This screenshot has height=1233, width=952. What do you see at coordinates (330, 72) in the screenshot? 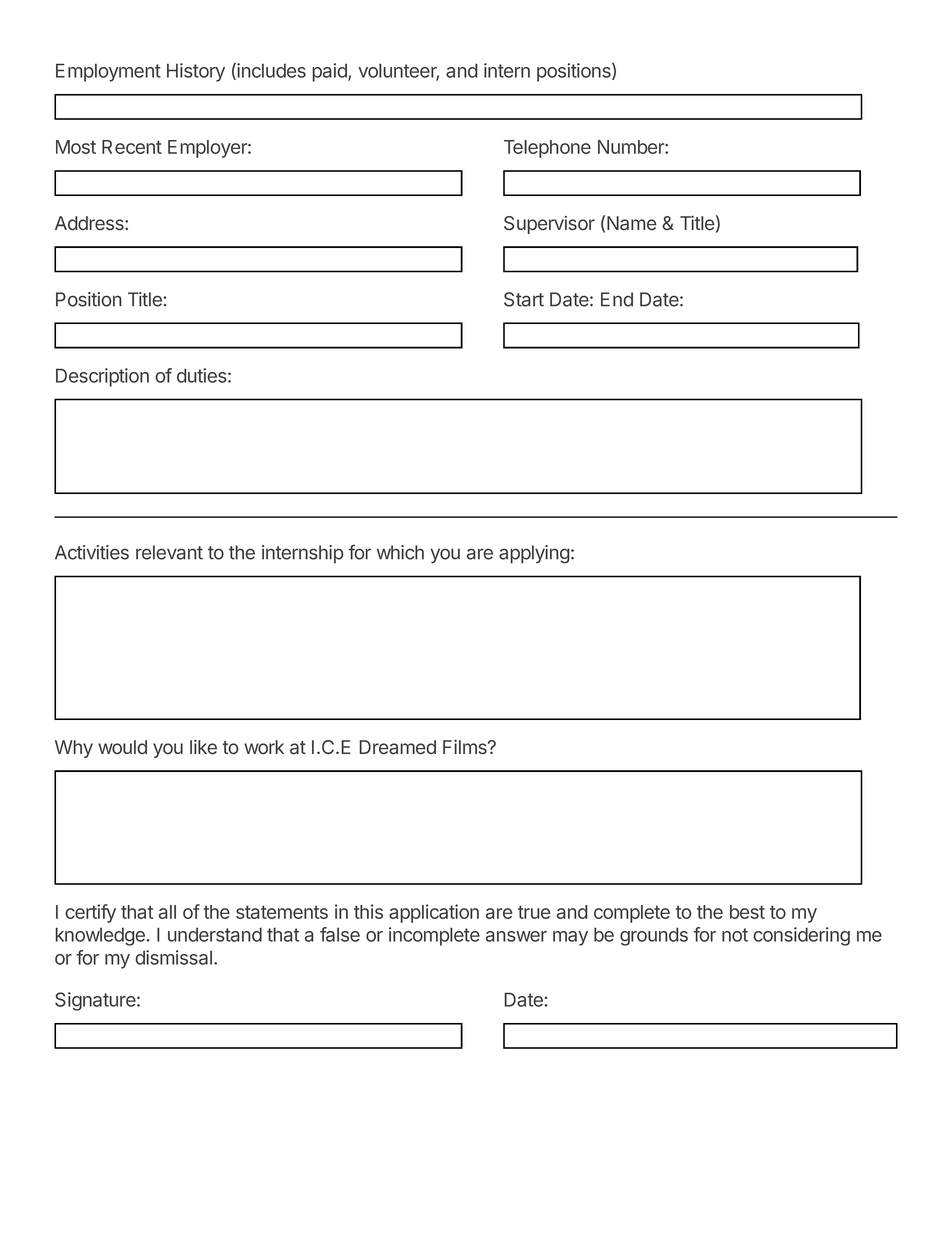
I see `paid` at bounding box center [330, 72].
